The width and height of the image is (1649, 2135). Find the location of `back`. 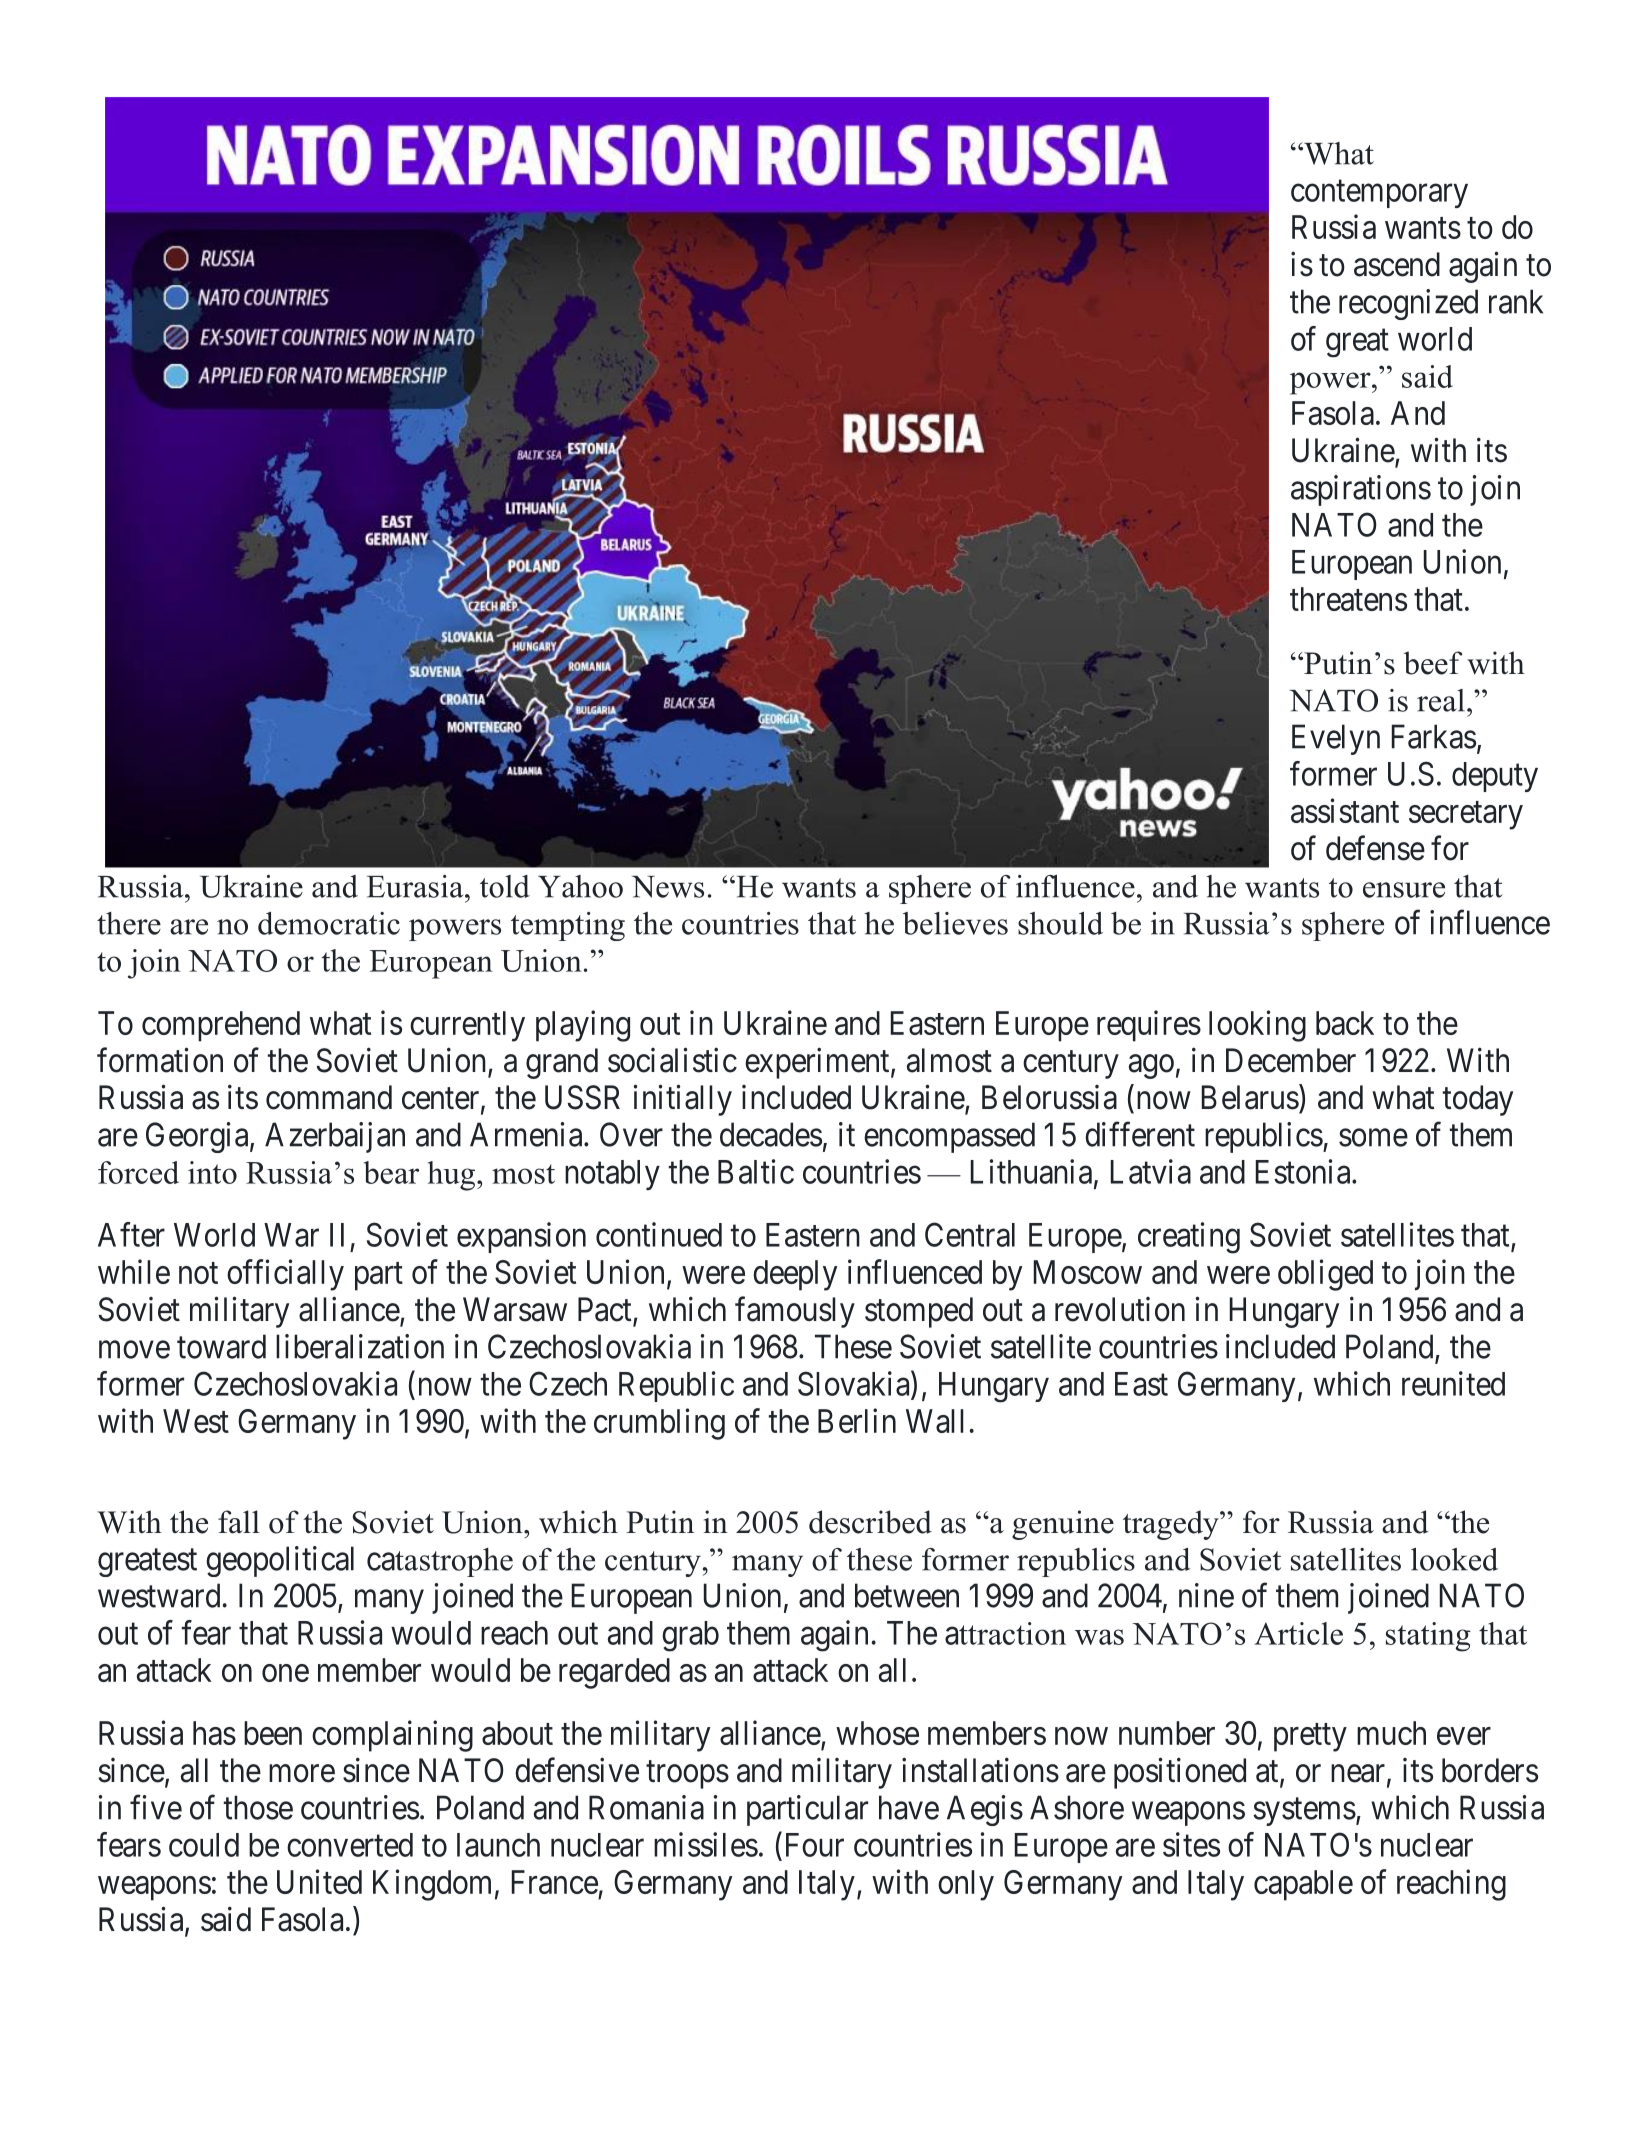

back is located at coordinates (1345, 1023).
